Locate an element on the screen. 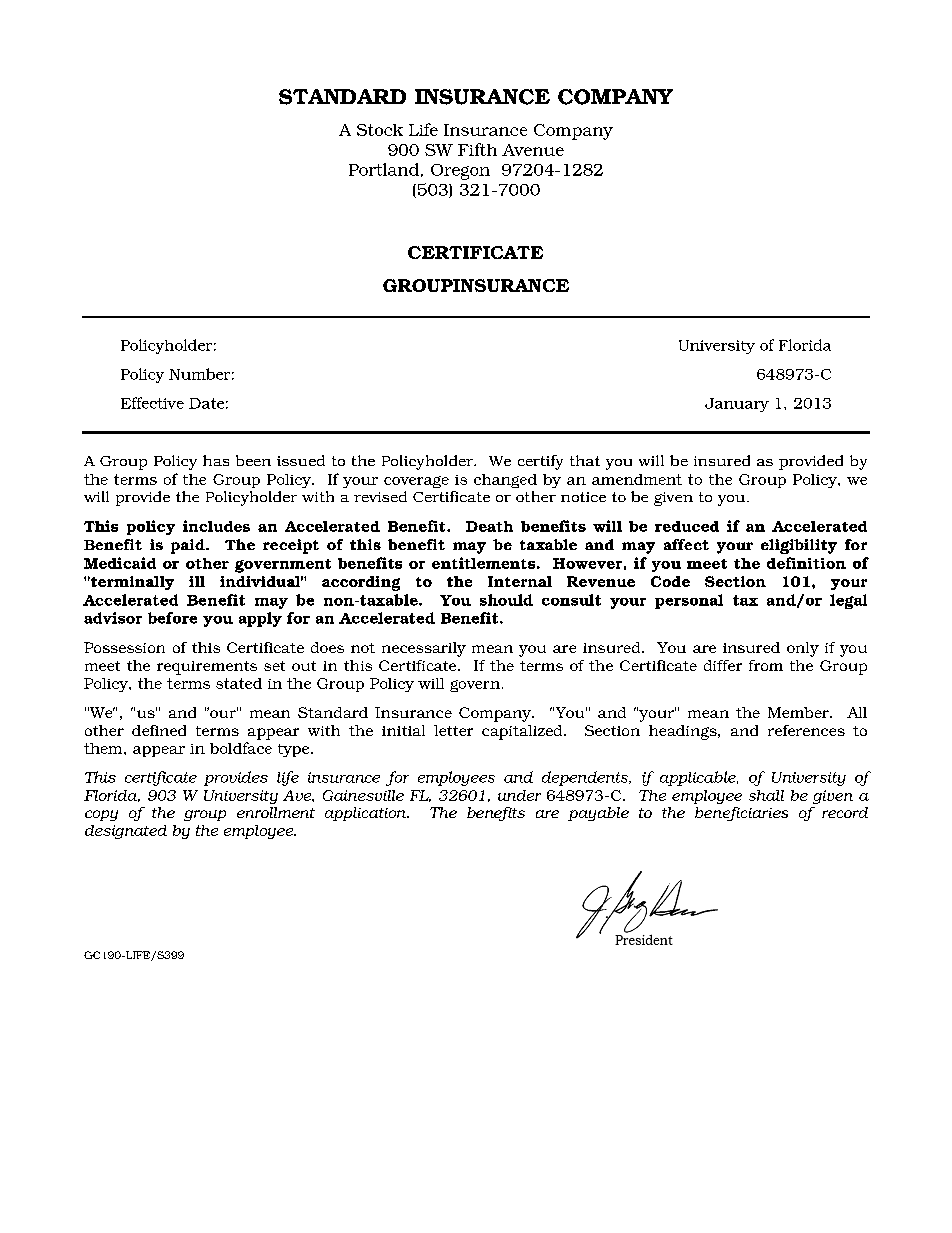 The image size is (952, 1233). Stock is located at coordinates (380, 130).
